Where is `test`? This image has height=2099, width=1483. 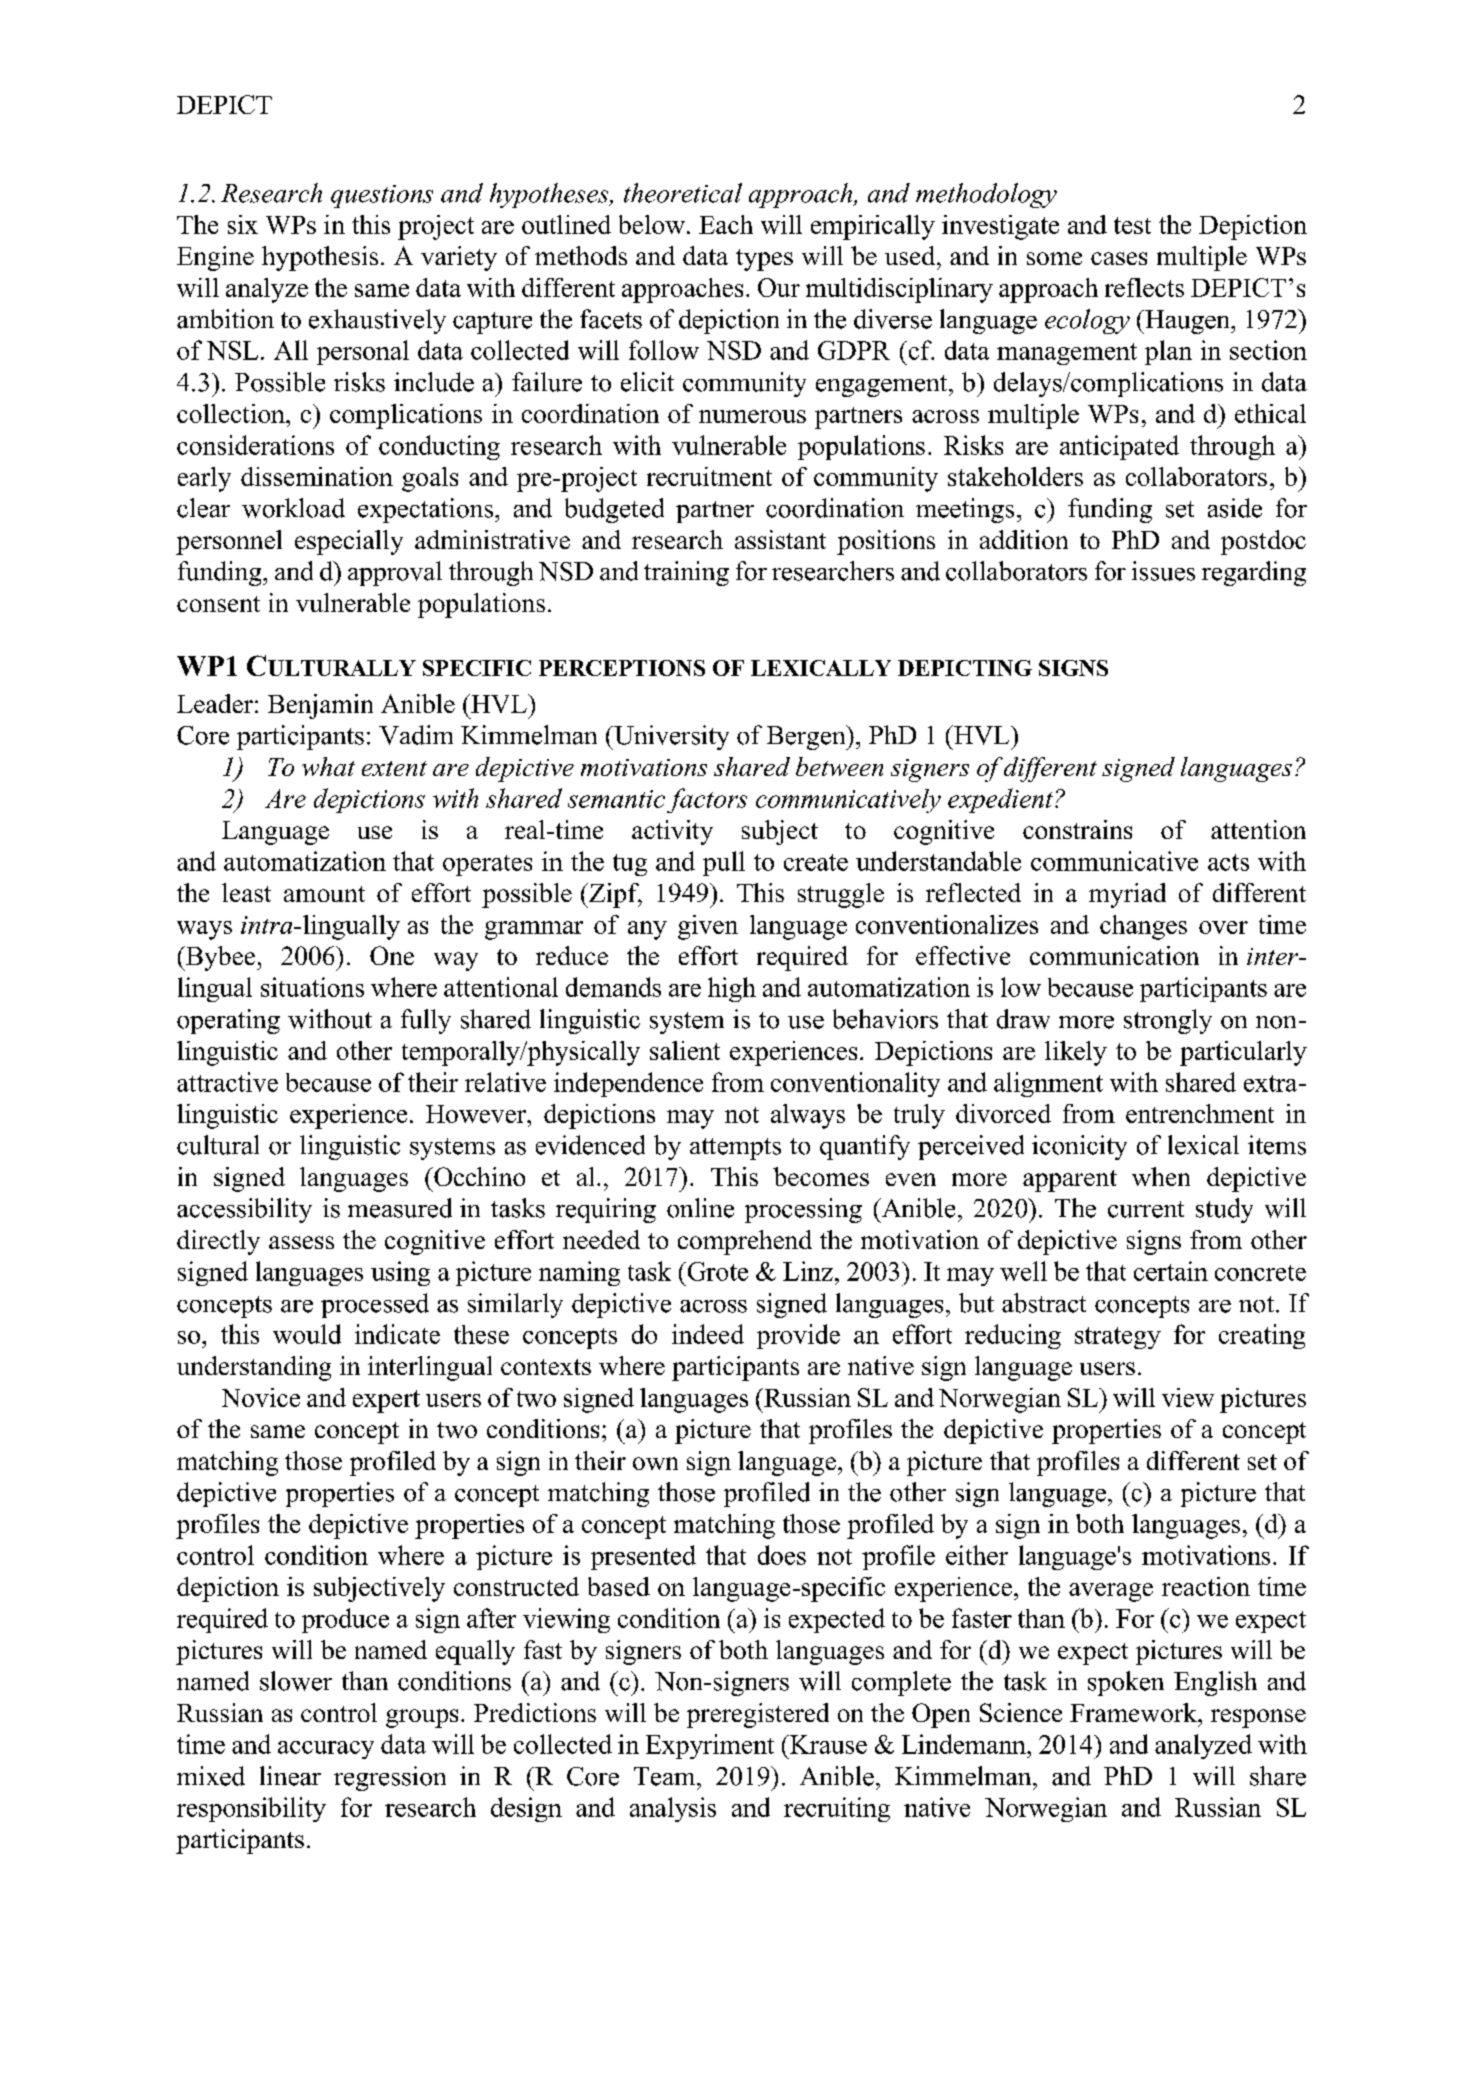
test is located at coordinates (1132, 225).
